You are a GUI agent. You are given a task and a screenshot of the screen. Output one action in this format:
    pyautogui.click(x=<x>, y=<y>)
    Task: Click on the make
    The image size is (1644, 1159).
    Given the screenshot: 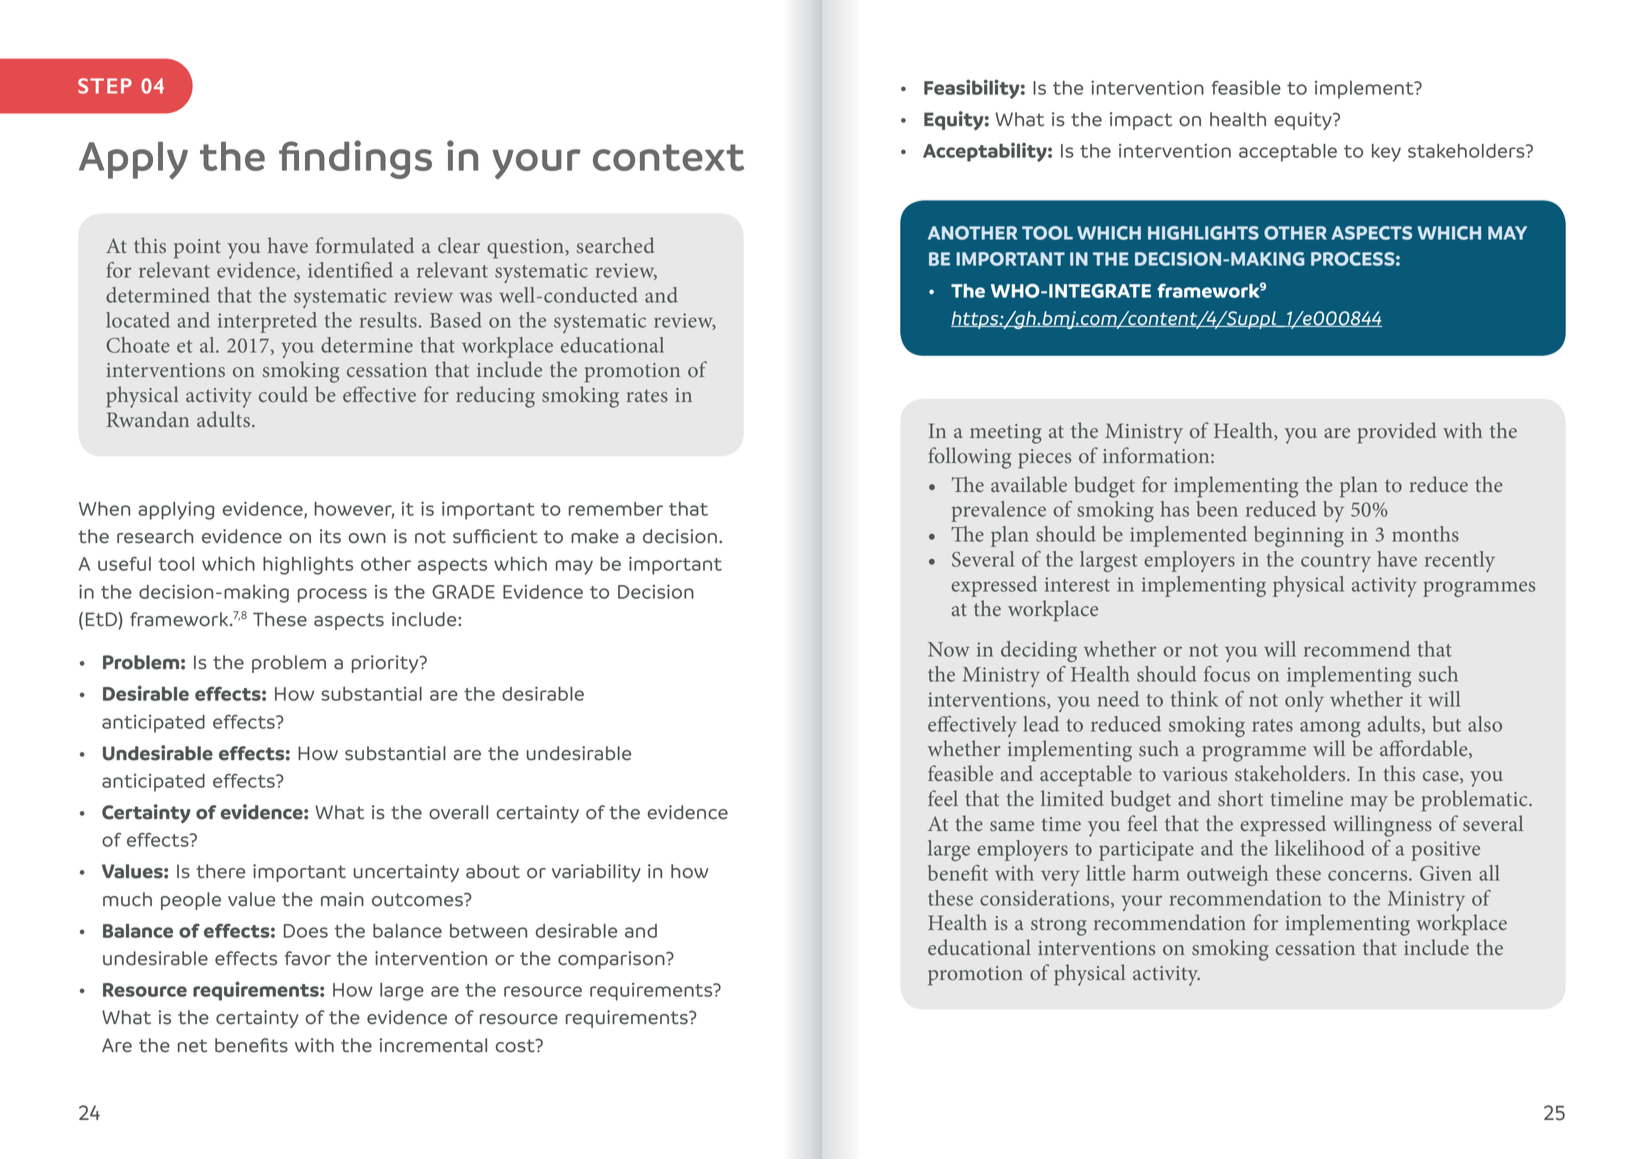 What is the action you would take?
    pyautogui.click(x=595, y=536)
